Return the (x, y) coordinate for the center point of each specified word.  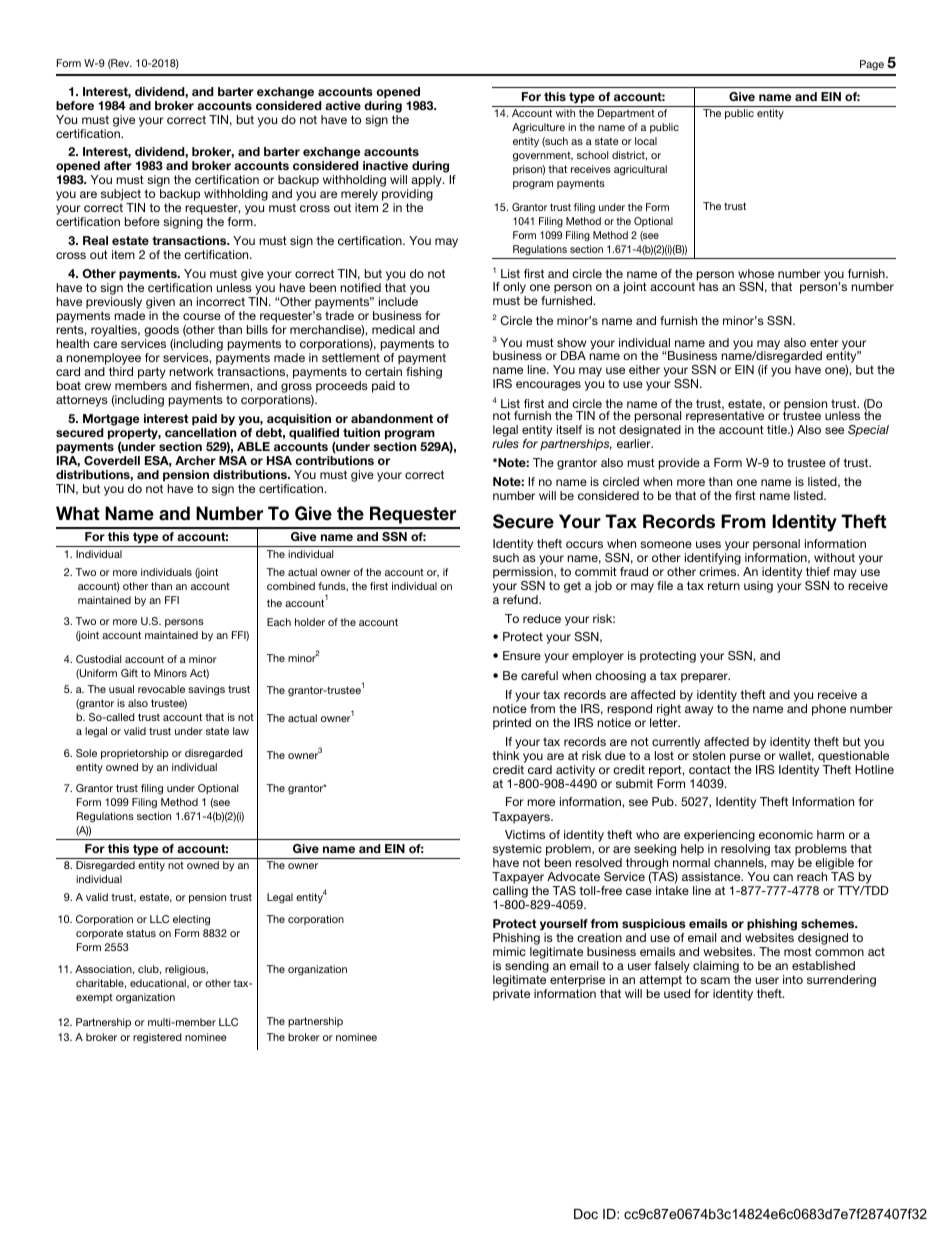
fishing (424, 373)
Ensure (522, 655)
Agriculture (538, 128)
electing (191, 920)
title (778, 429)
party (152, 373)
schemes (829, 923)
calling (510, 893)
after (118, 165)
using (758, 587)
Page (872, 65)
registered (157, 1038)
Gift (129, 673)
